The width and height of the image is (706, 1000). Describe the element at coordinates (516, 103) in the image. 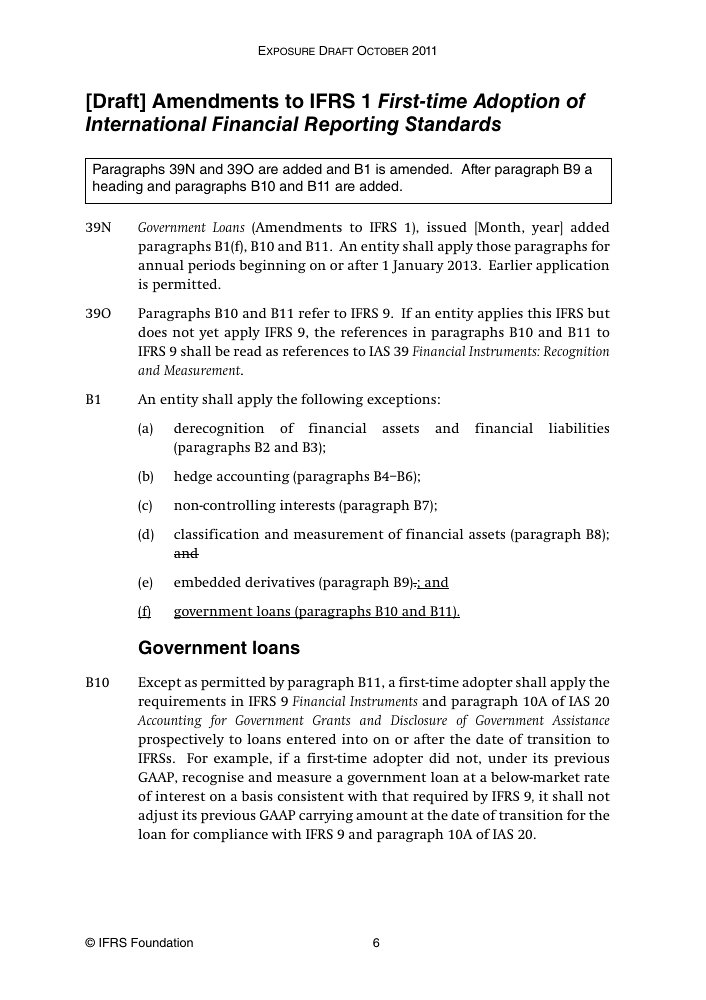

I see `Adoption` at that location.
